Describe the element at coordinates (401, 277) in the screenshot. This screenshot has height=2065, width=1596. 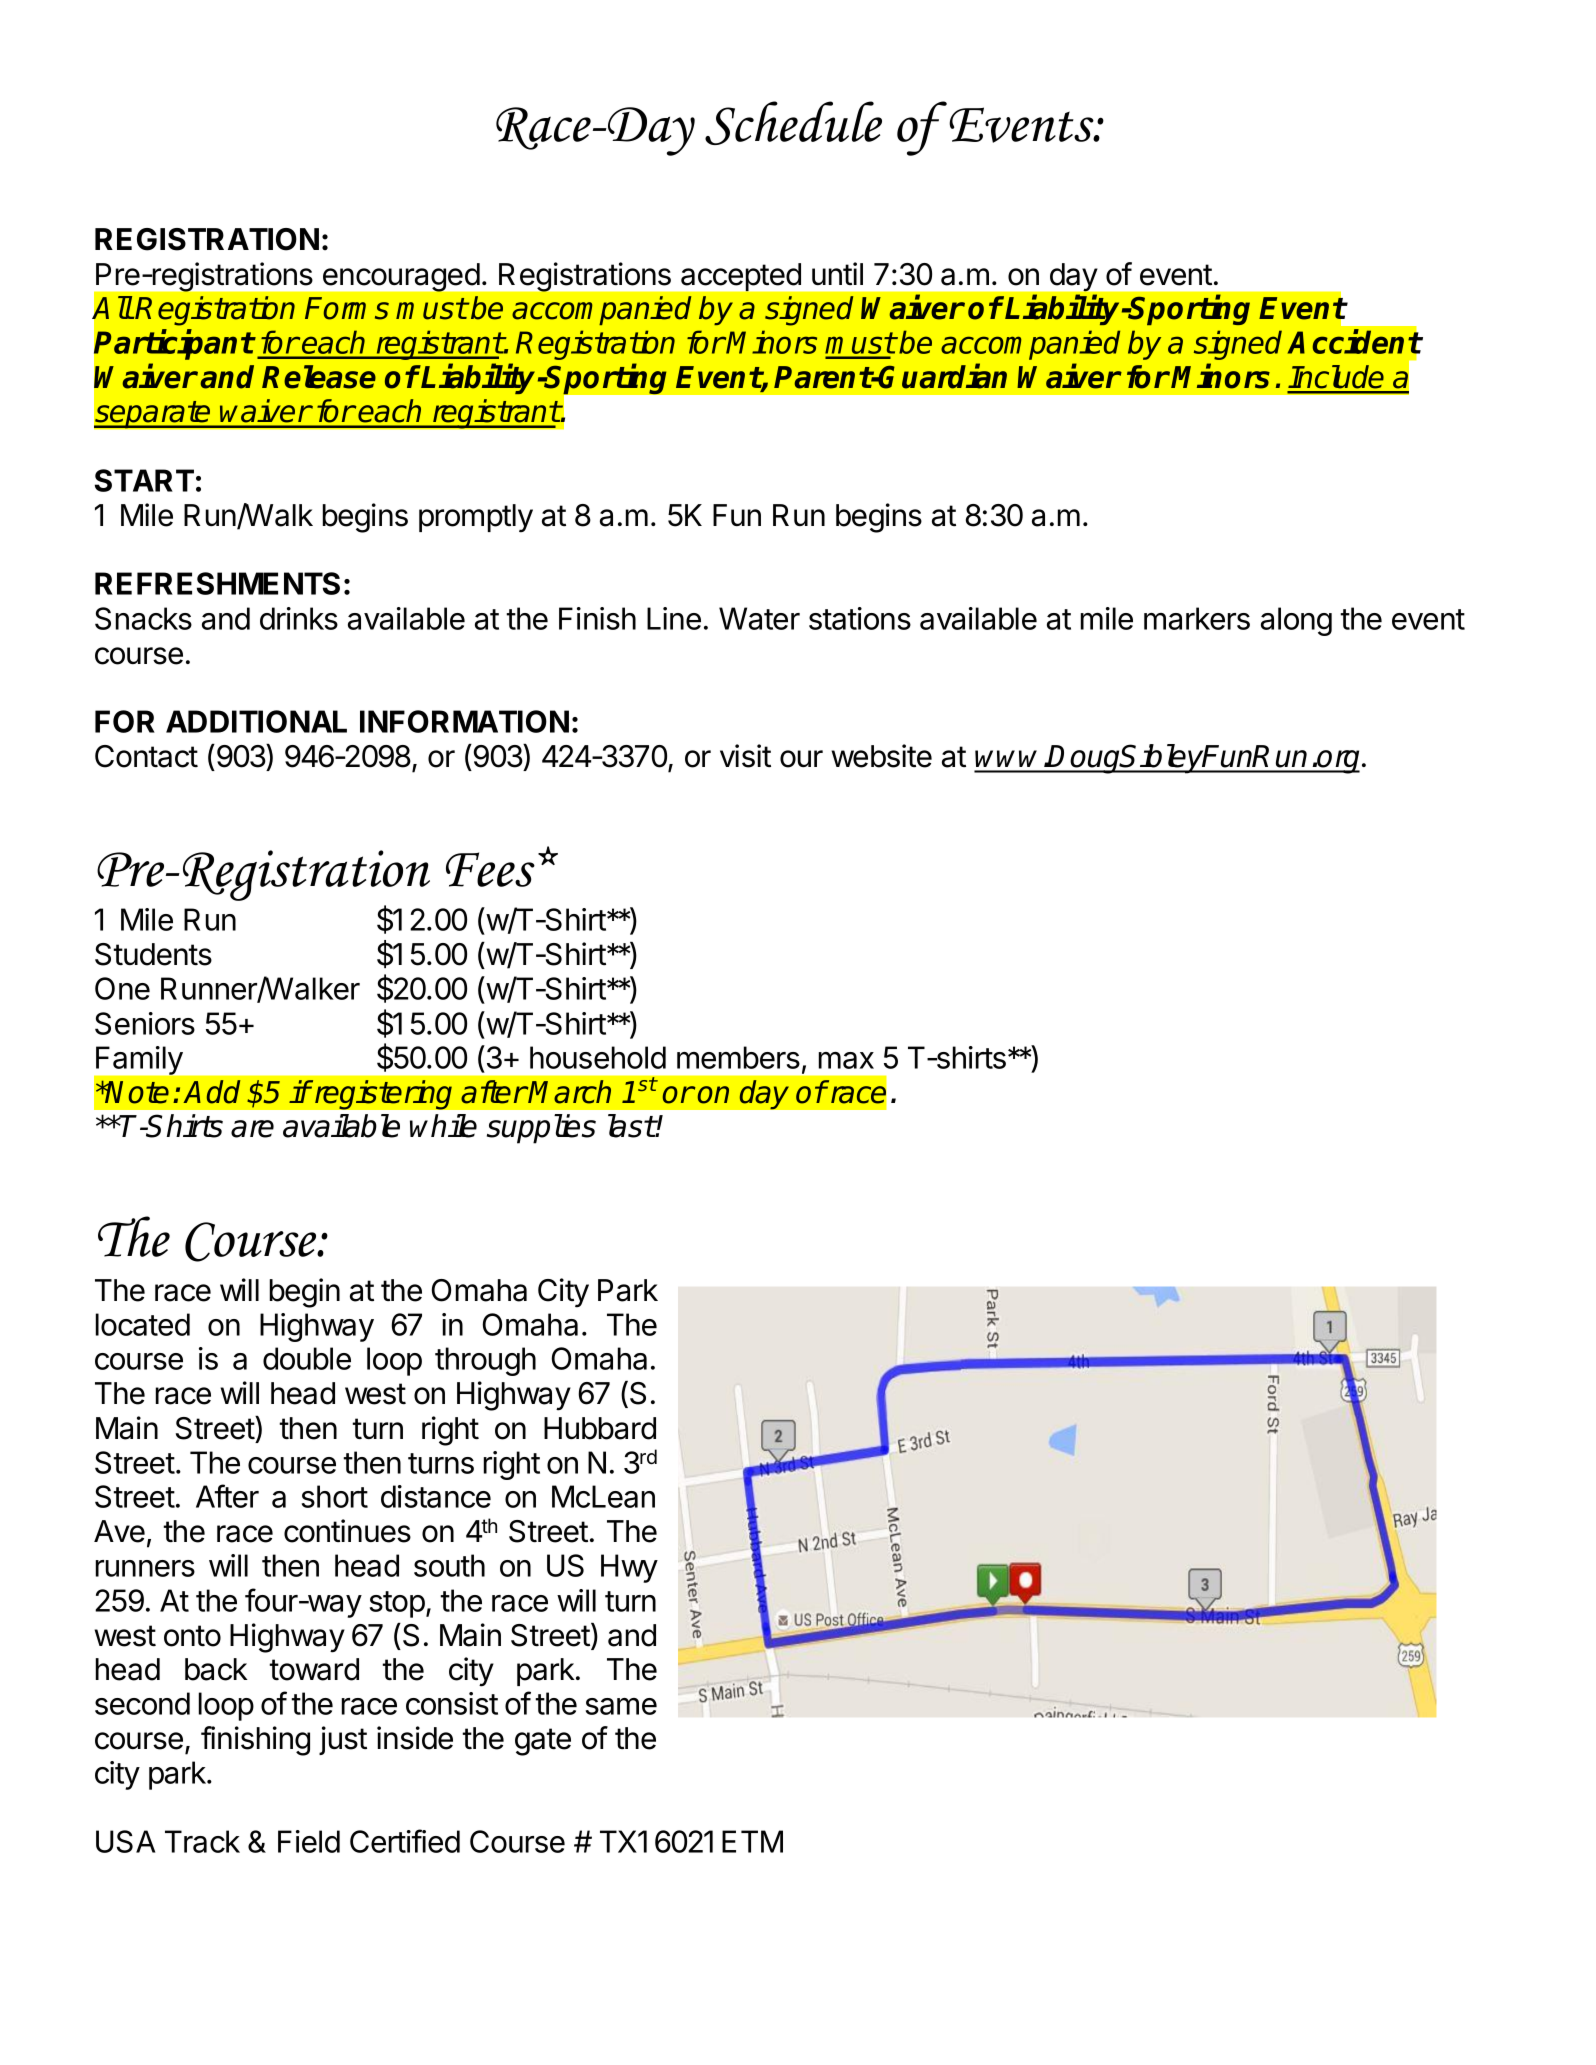
I see `encouraged` at that location.
